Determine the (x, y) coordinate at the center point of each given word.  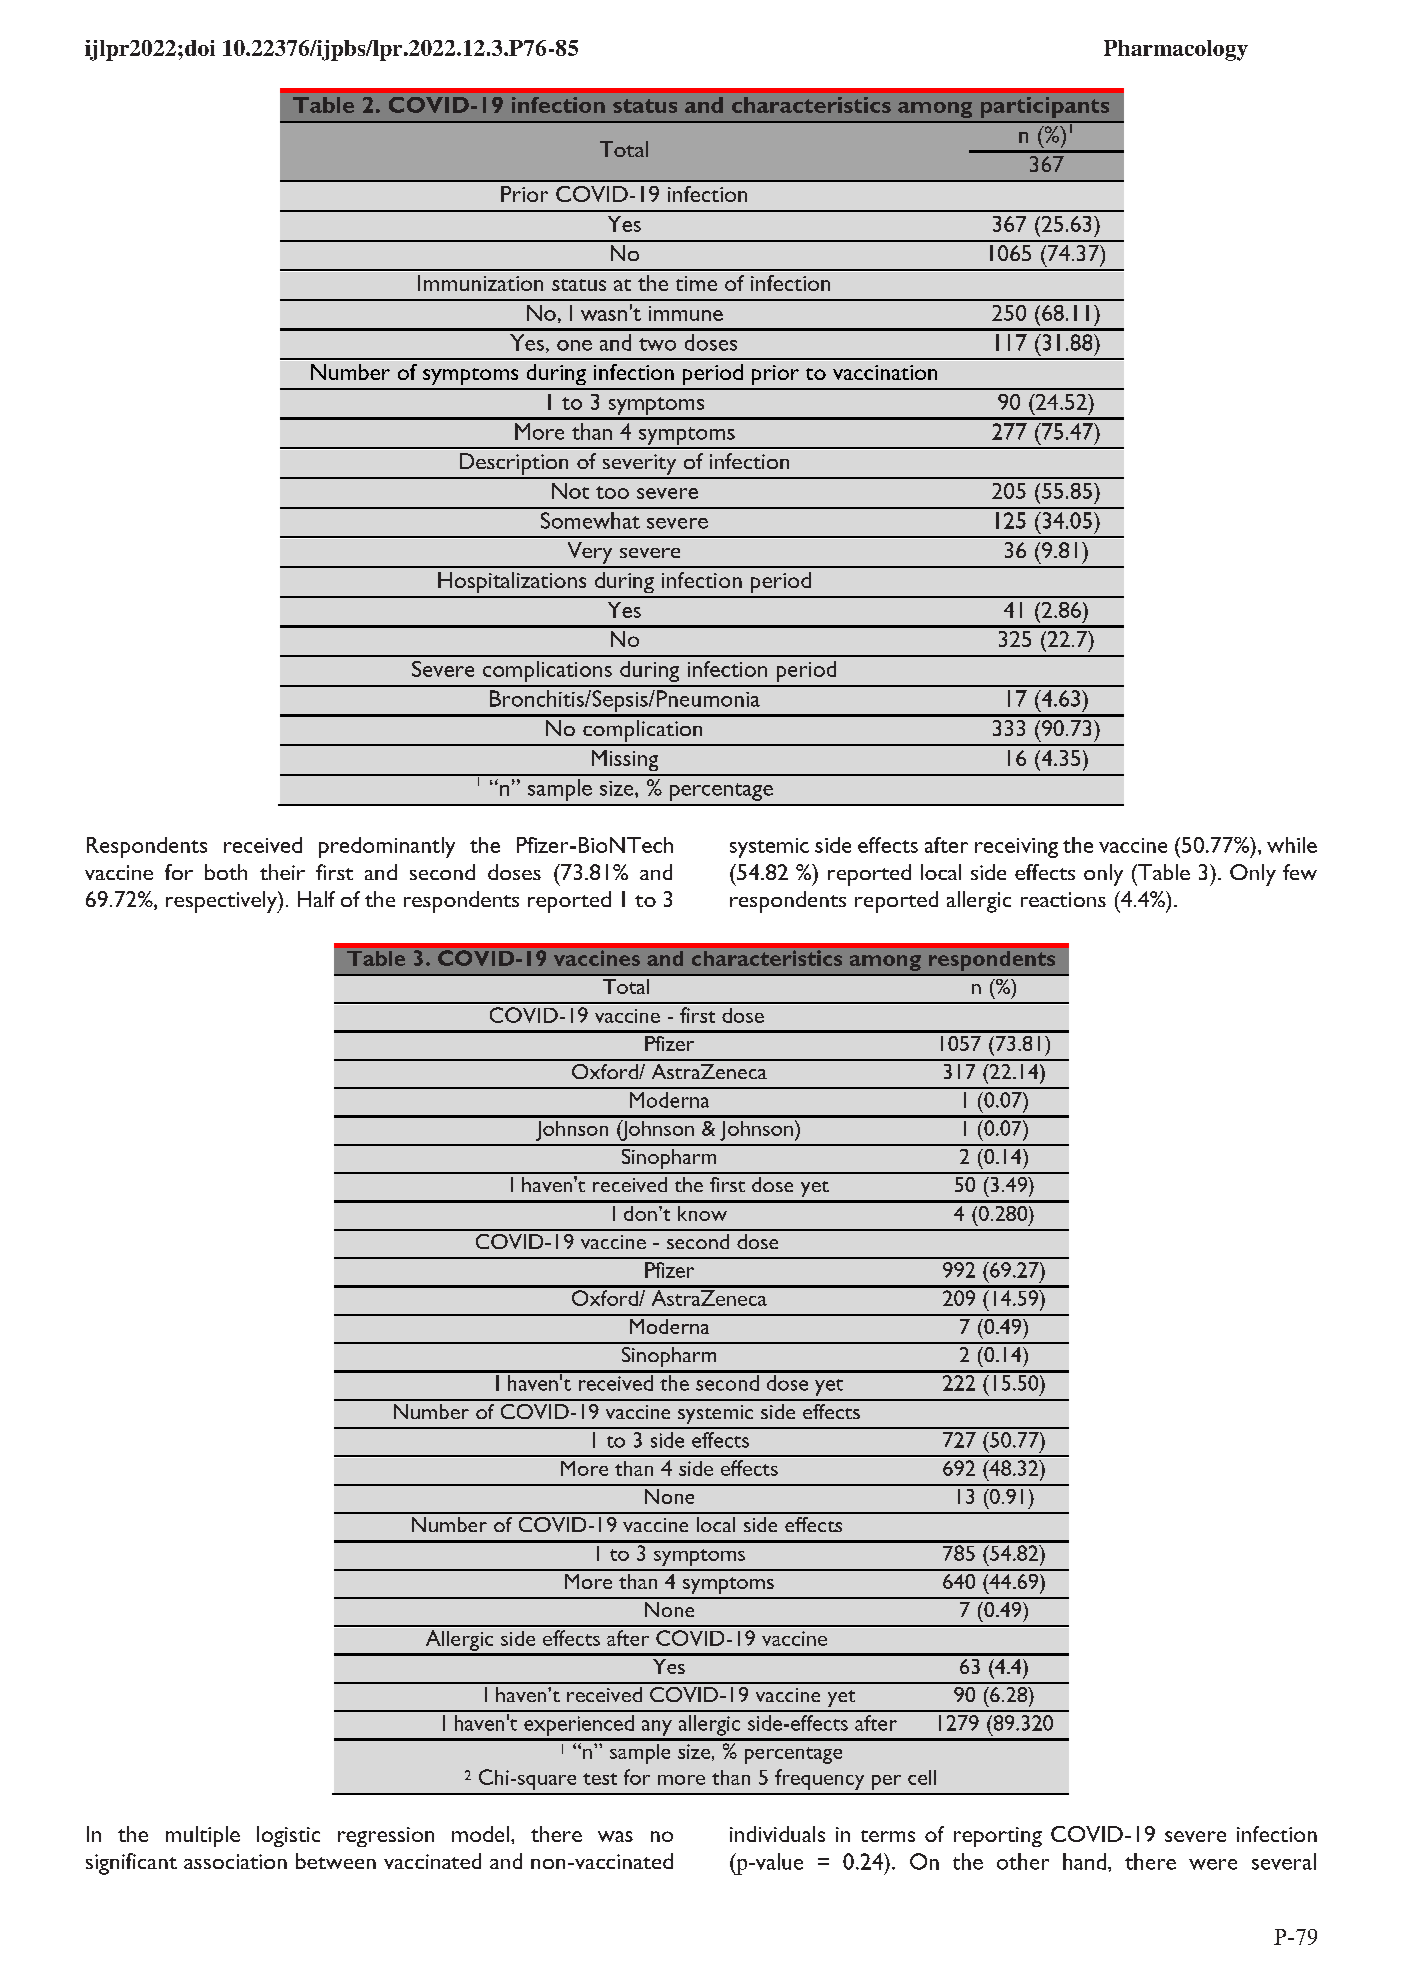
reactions (1063, 899)
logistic (288, 1836)
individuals (777, 1834)
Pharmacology (1176, 50)
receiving (1016, 848)
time (696, 283)
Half (316, 899)
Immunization (480, 283)
